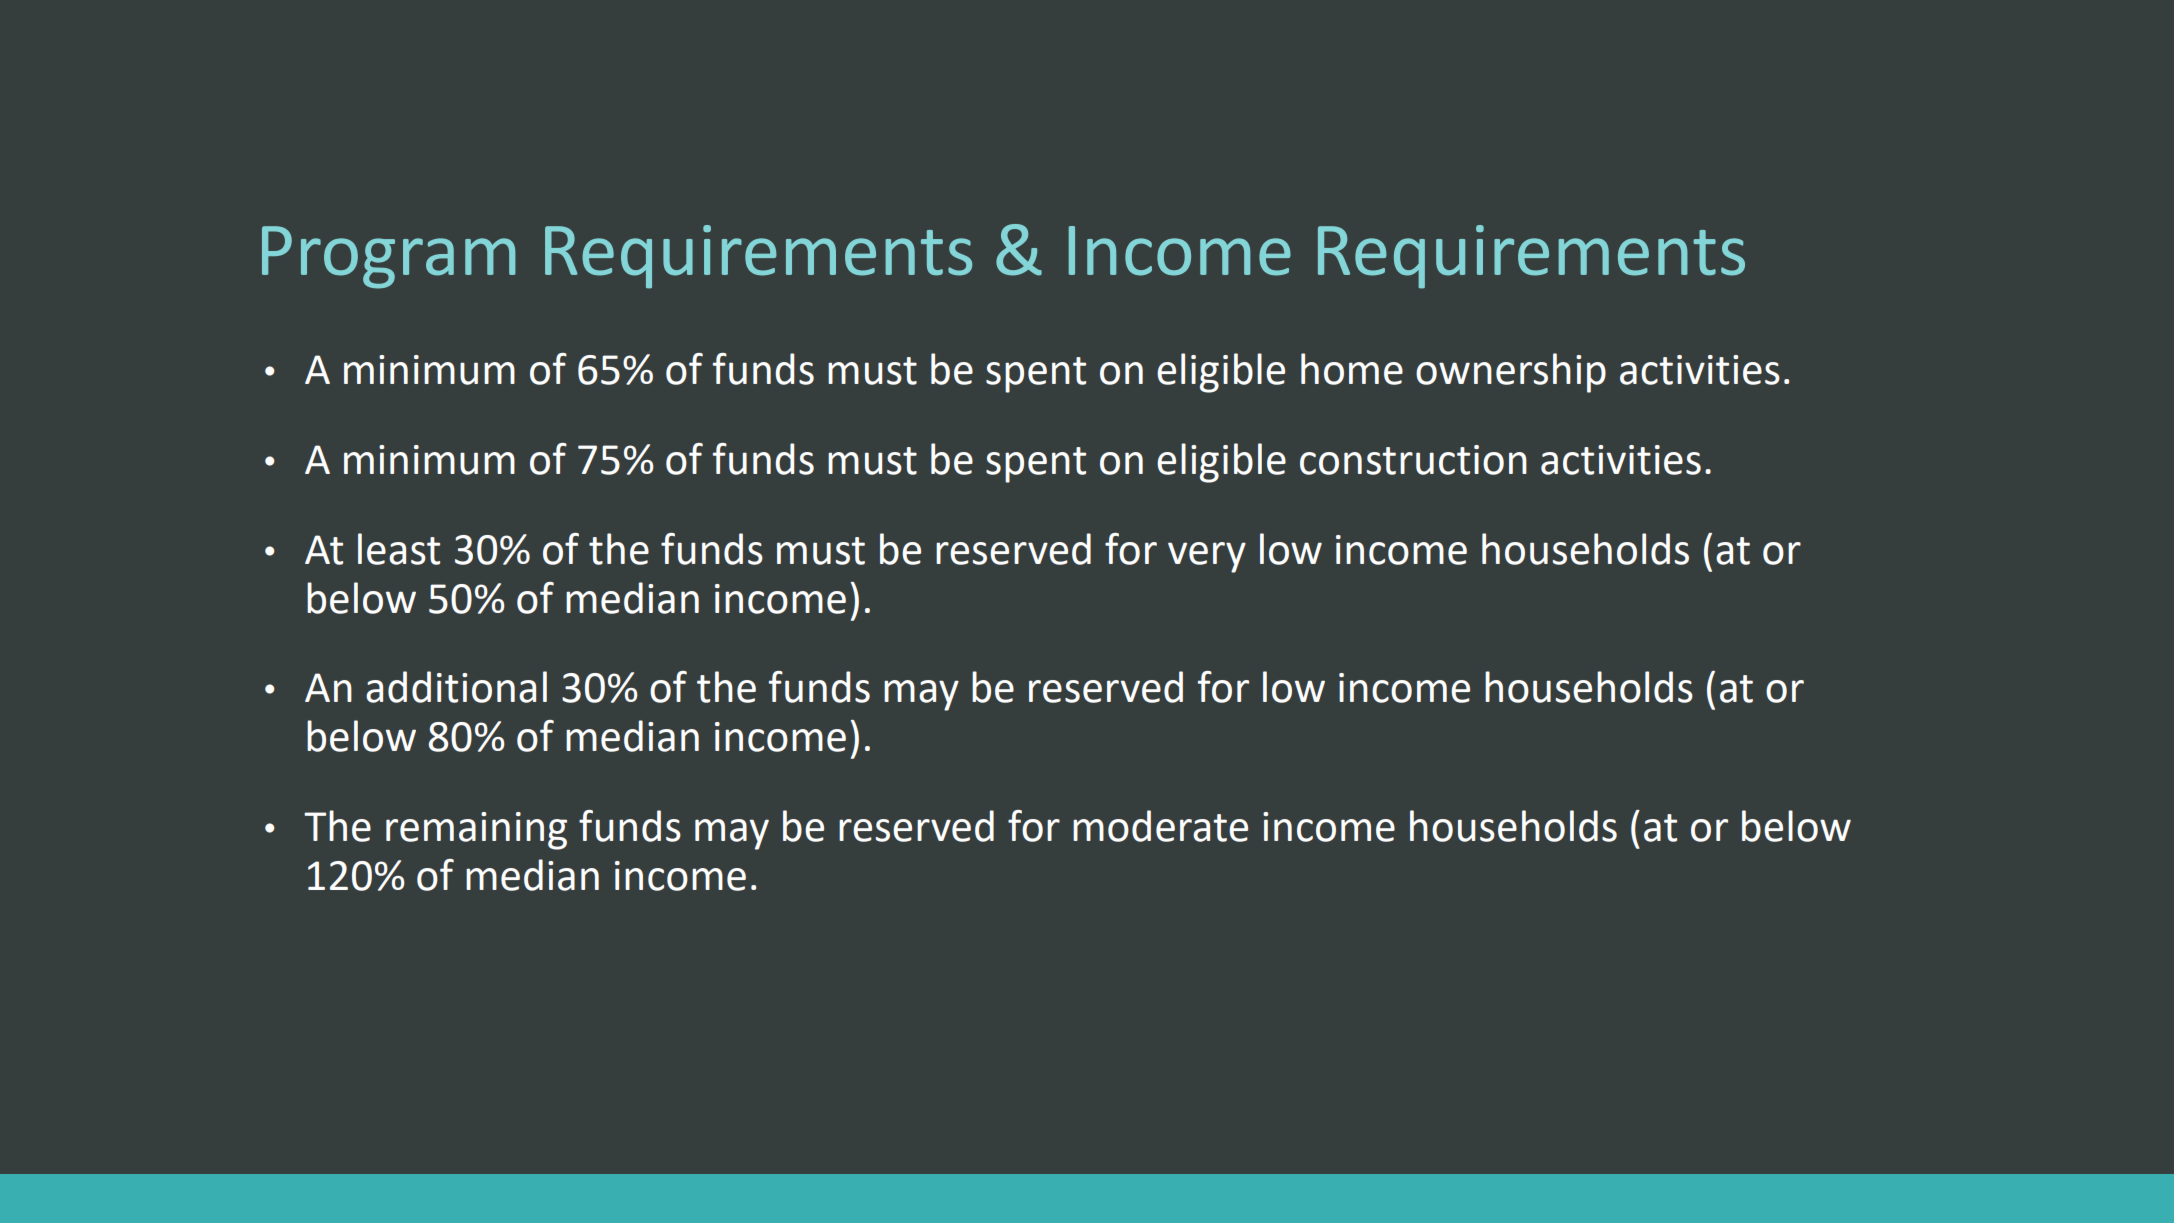 This page has width=2174, height=1223. I want to click on moderate, so click(1160, 826).
